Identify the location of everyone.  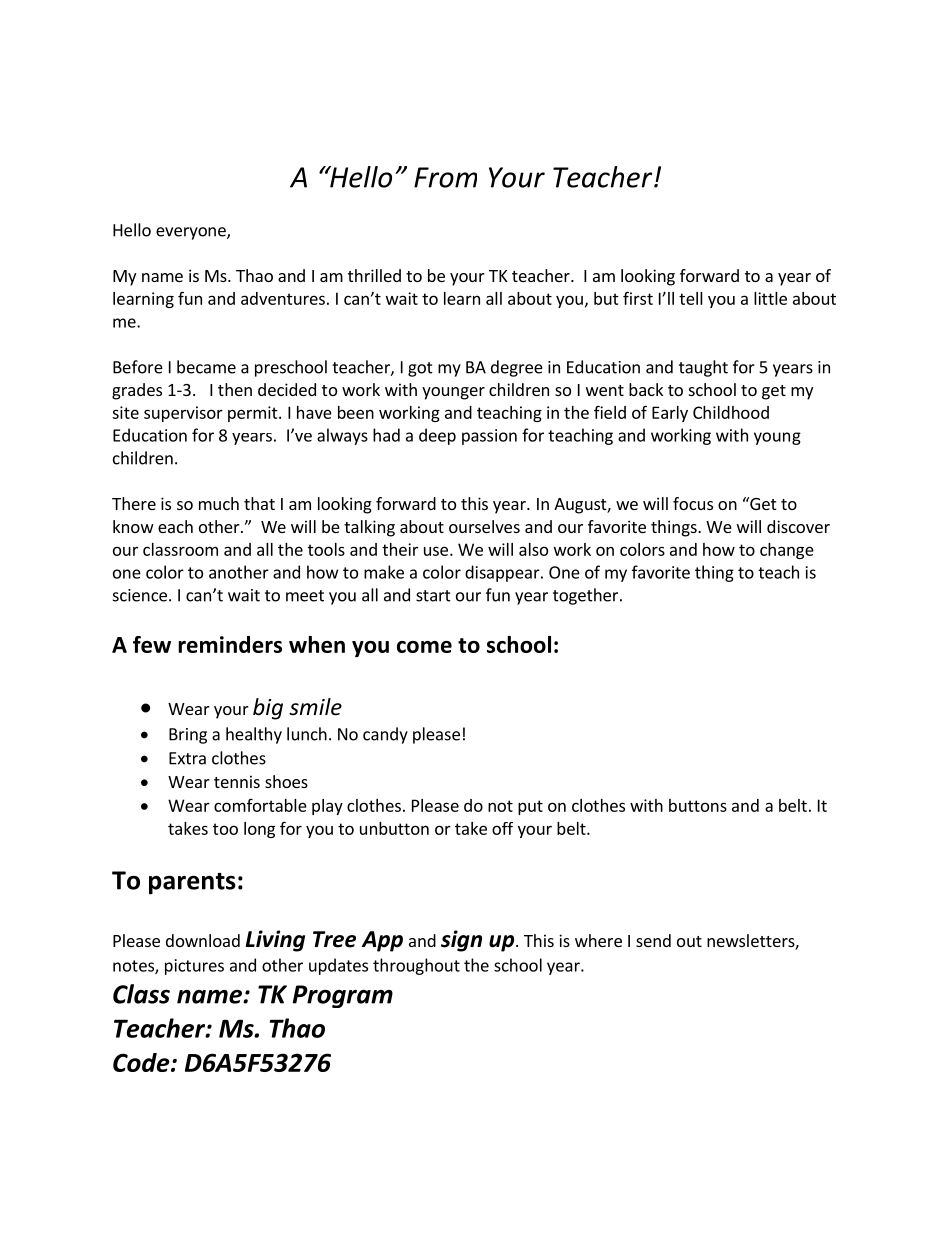
(192, 233).
